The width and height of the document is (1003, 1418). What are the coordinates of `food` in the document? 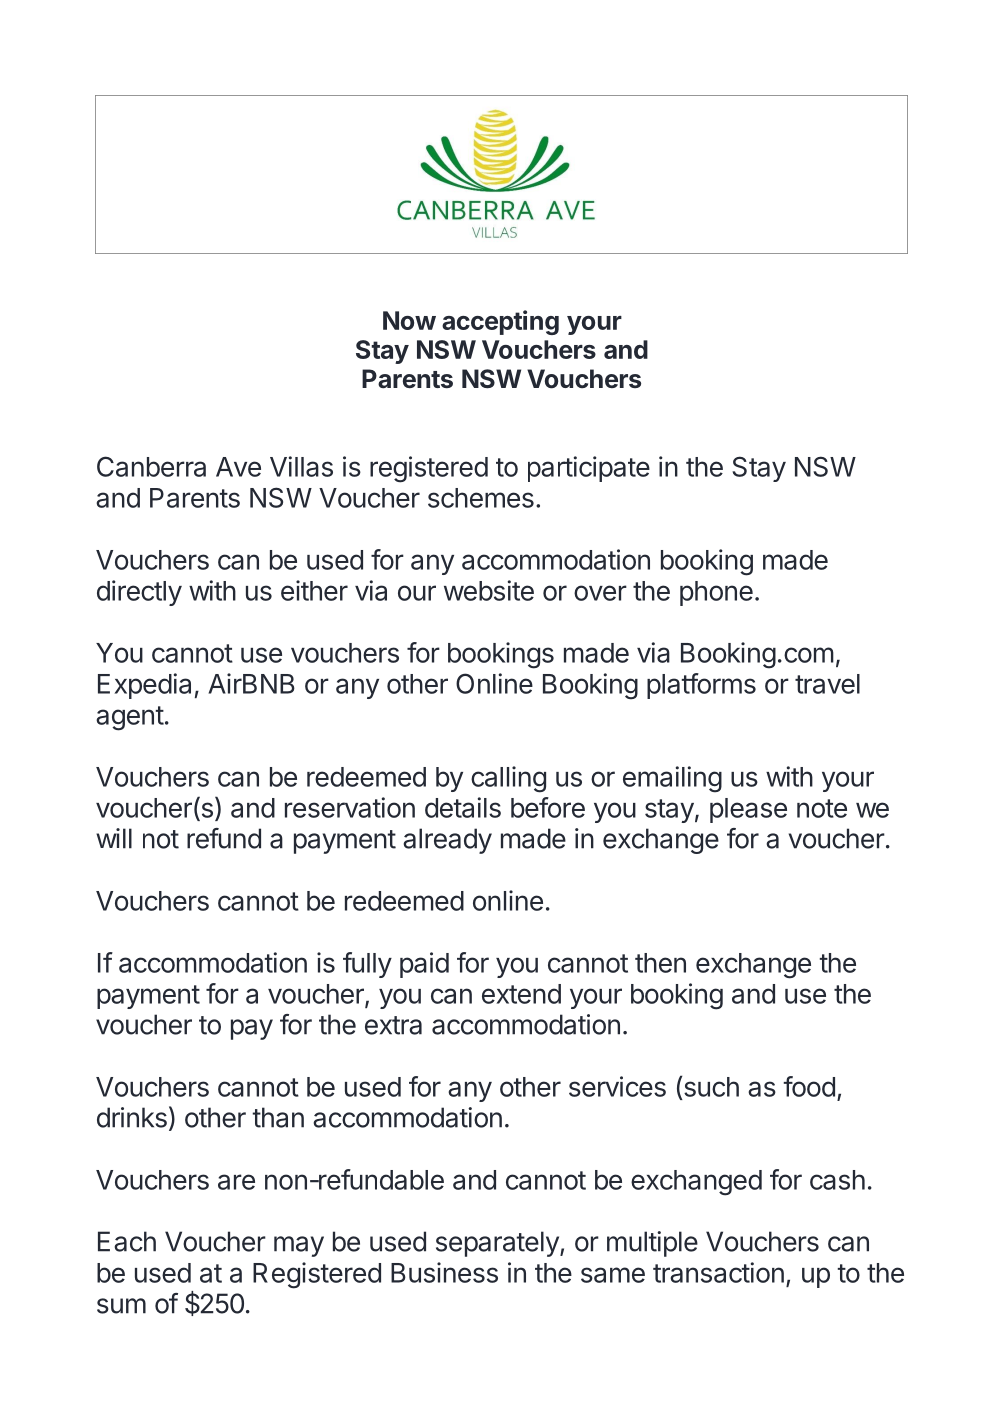 It's located at (809, 1086).
